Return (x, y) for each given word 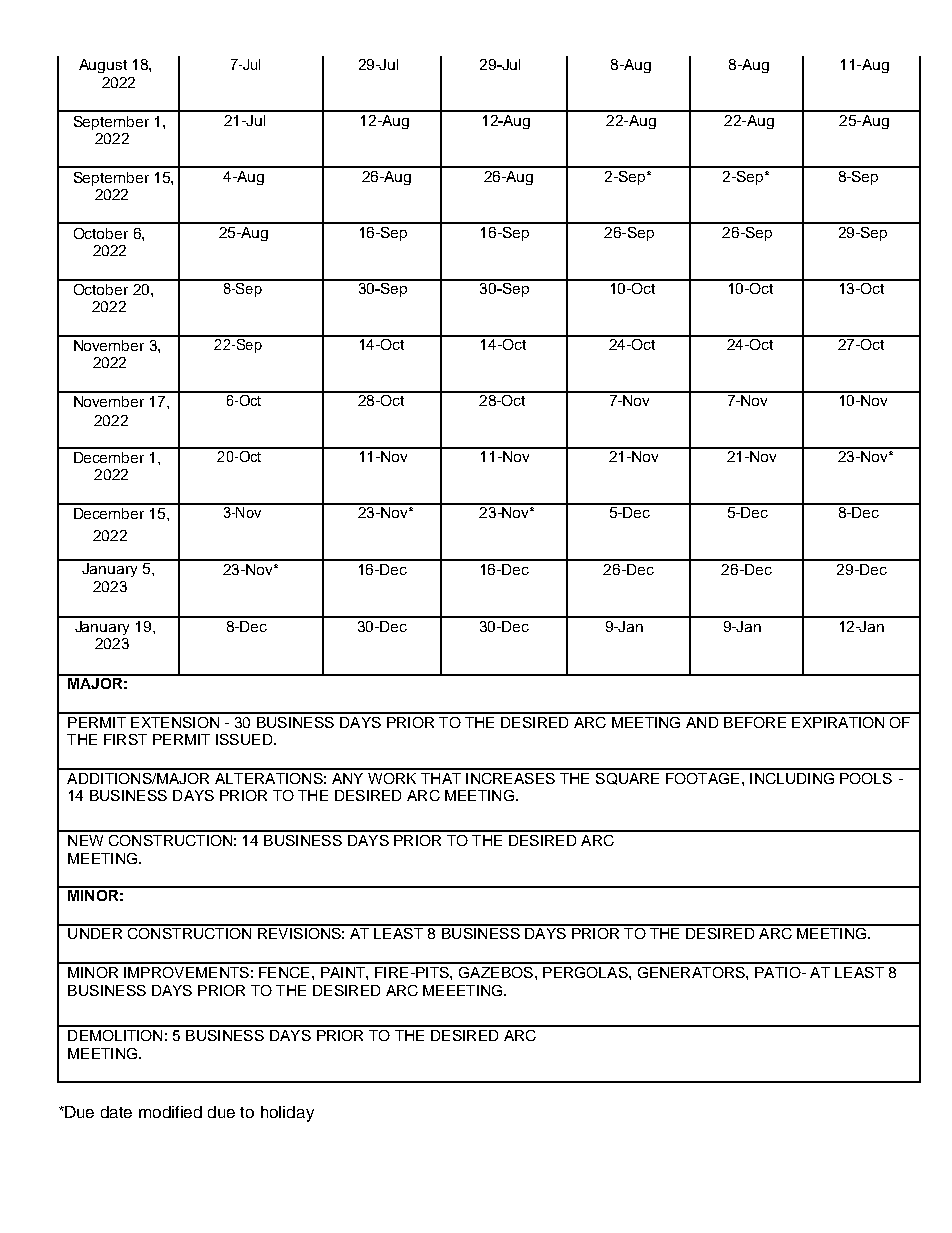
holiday (287, 1114)
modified (170, 1112)
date (116, 1112)
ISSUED (245, 739)
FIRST (125, 739)
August (103, 66)
